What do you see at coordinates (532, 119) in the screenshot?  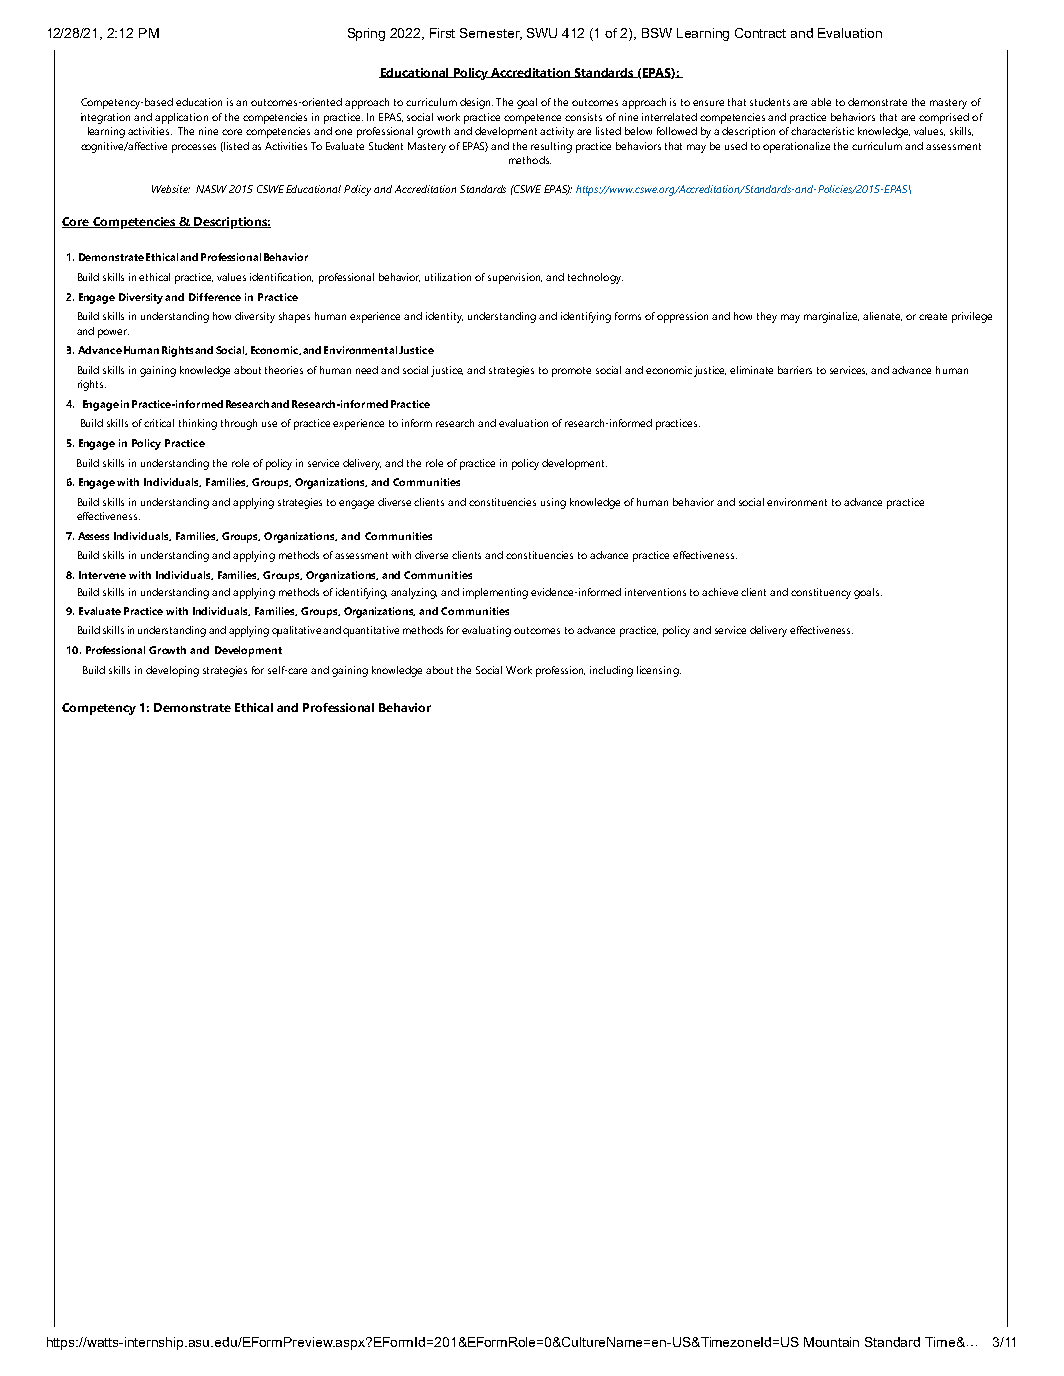 I see `competence` at bounding box center [532, 119].
